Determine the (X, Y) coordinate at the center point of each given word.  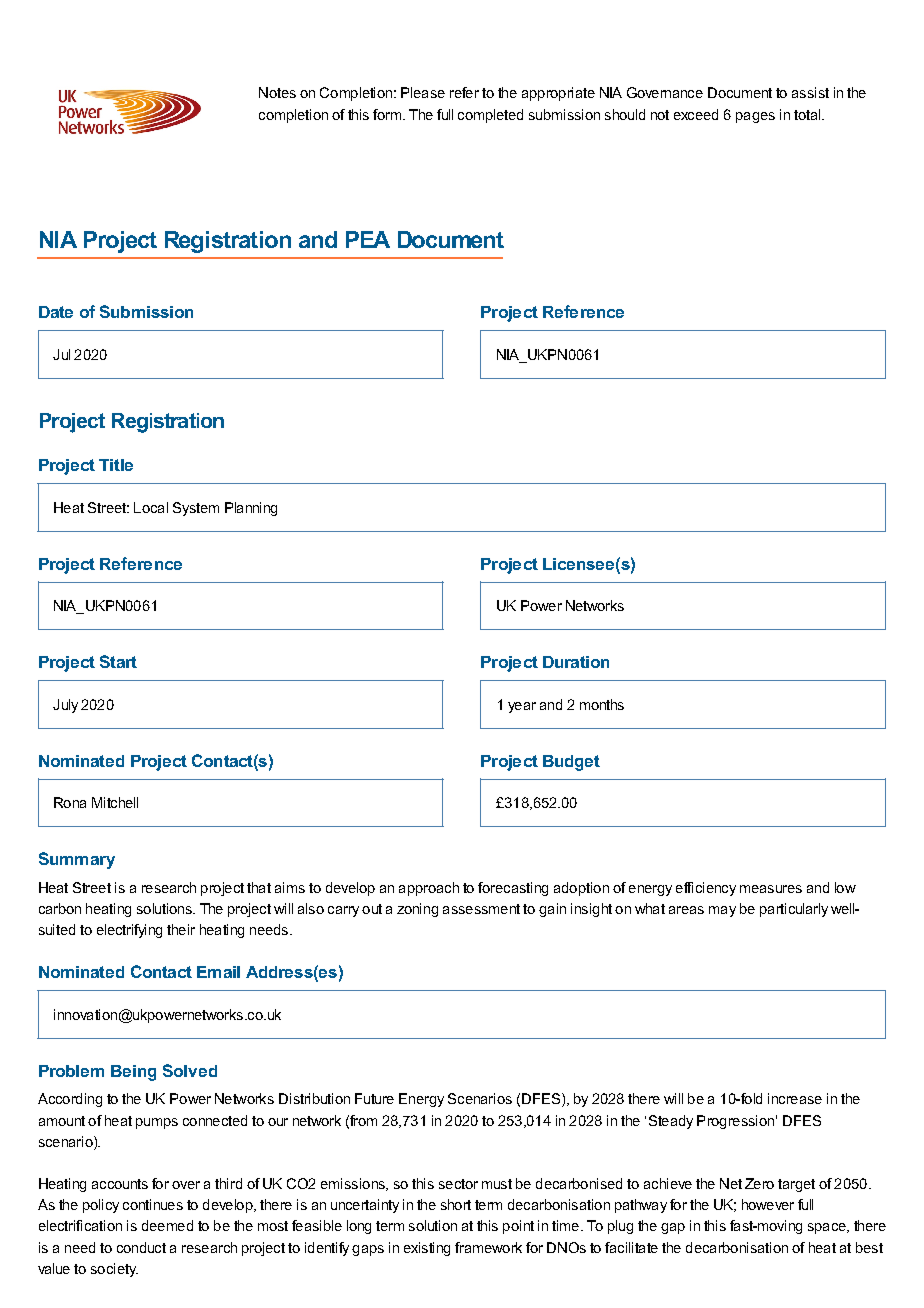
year (522, 707)
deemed (167, 1225)
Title (116, 465)
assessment (481, 909)
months (602, 704)
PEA (368, 239)
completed (490, 116)
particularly (794, 910)
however (768, 1204)
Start (118, 661)
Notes (277, 92)
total (808, 114)
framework (488, 1247)
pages (755, 117)
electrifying (129, 931)
